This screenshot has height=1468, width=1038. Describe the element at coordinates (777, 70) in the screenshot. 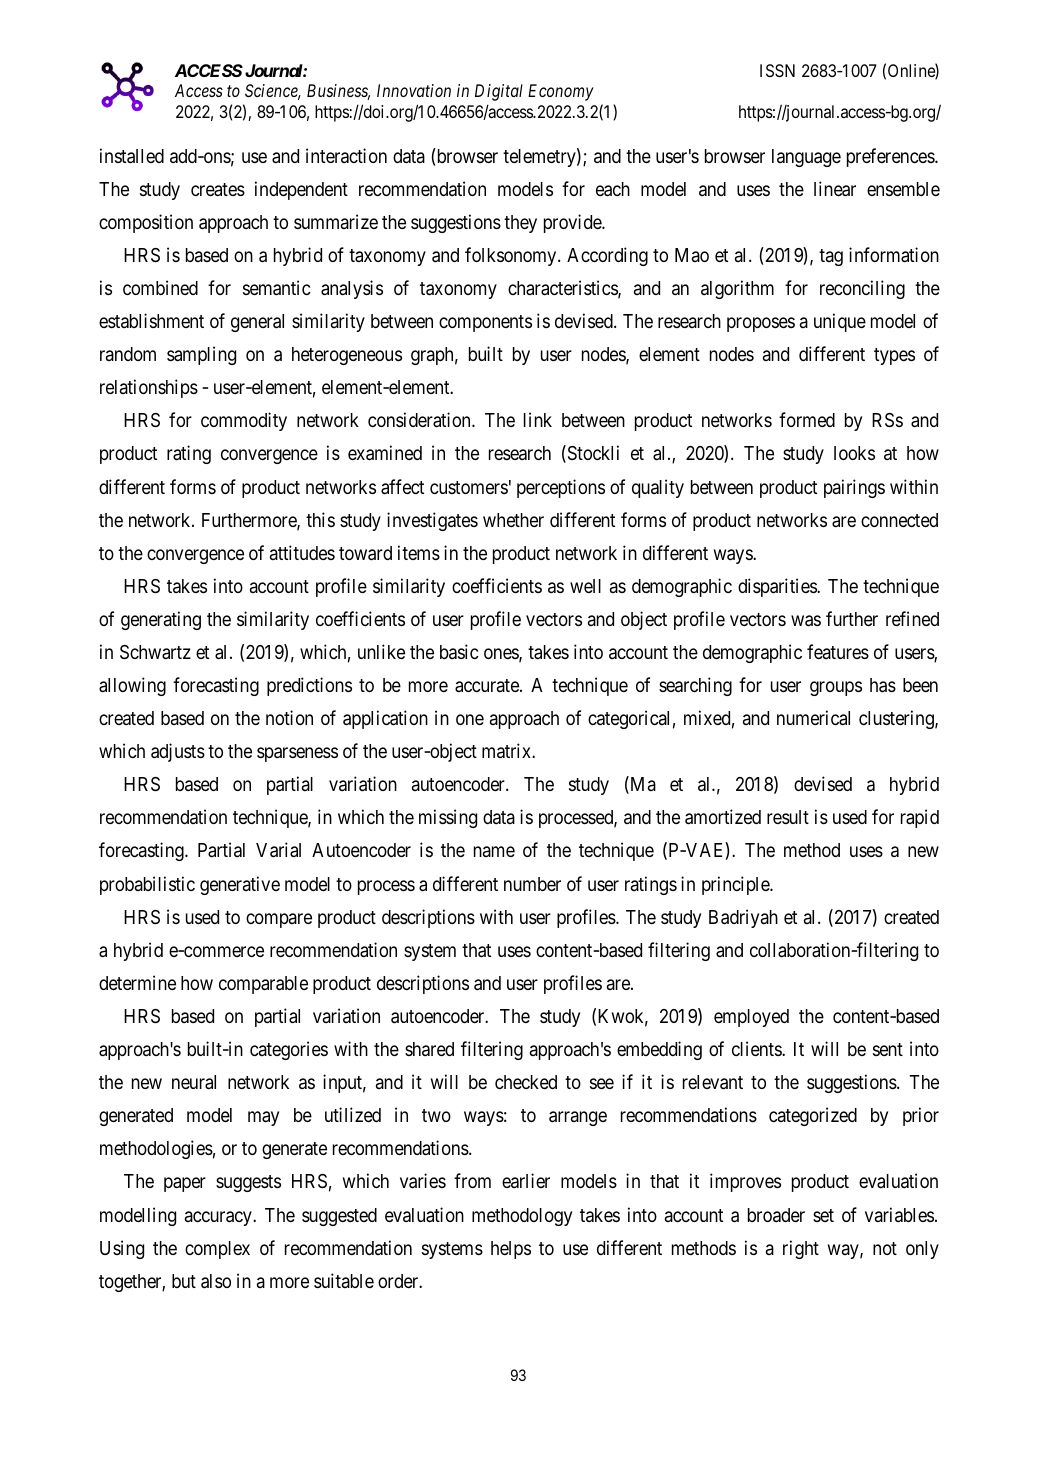

I see `ISSN` at that location.
